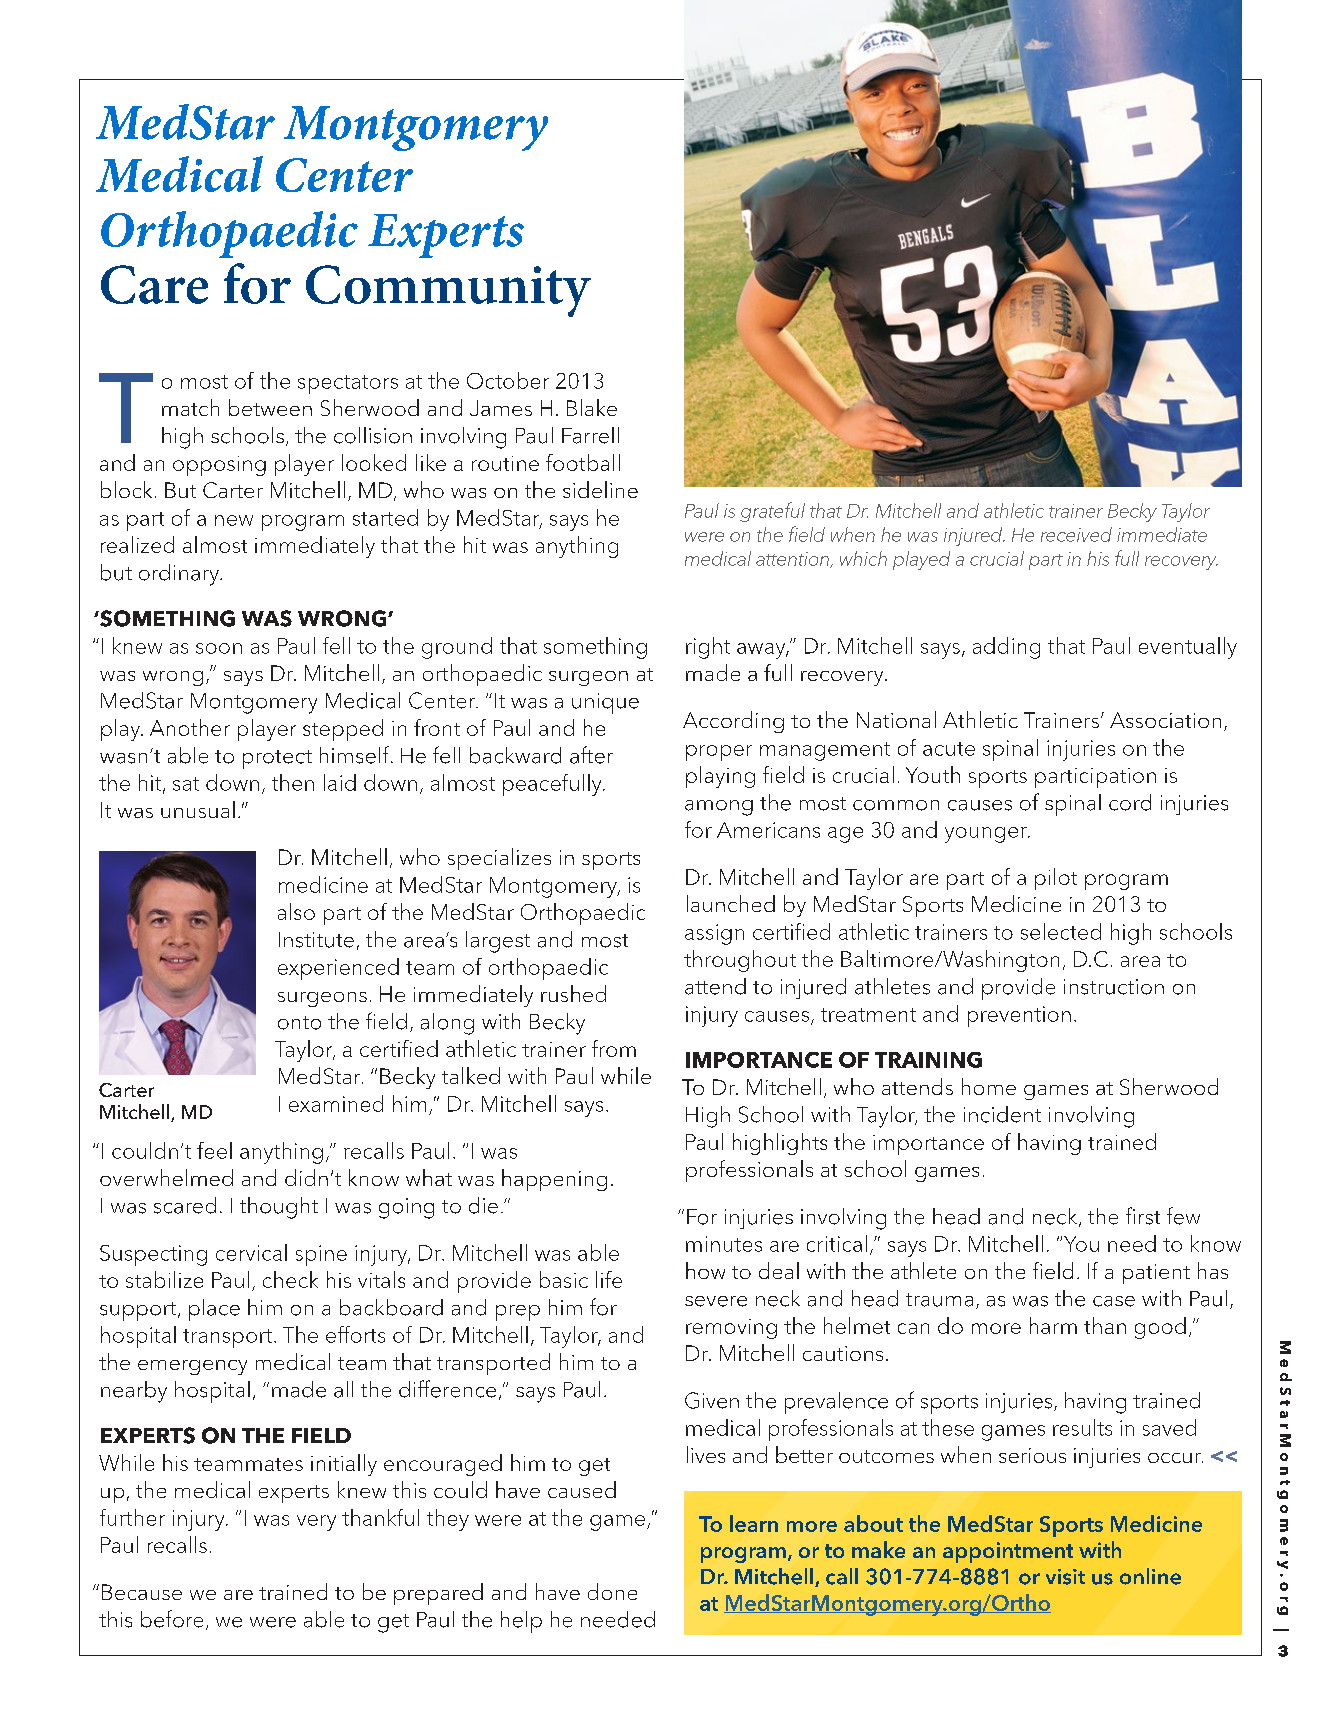 The width and height of the page is (1341, 1735). Describe the element at coordinates (277, 759) in the page. I see `protect` at that location.
